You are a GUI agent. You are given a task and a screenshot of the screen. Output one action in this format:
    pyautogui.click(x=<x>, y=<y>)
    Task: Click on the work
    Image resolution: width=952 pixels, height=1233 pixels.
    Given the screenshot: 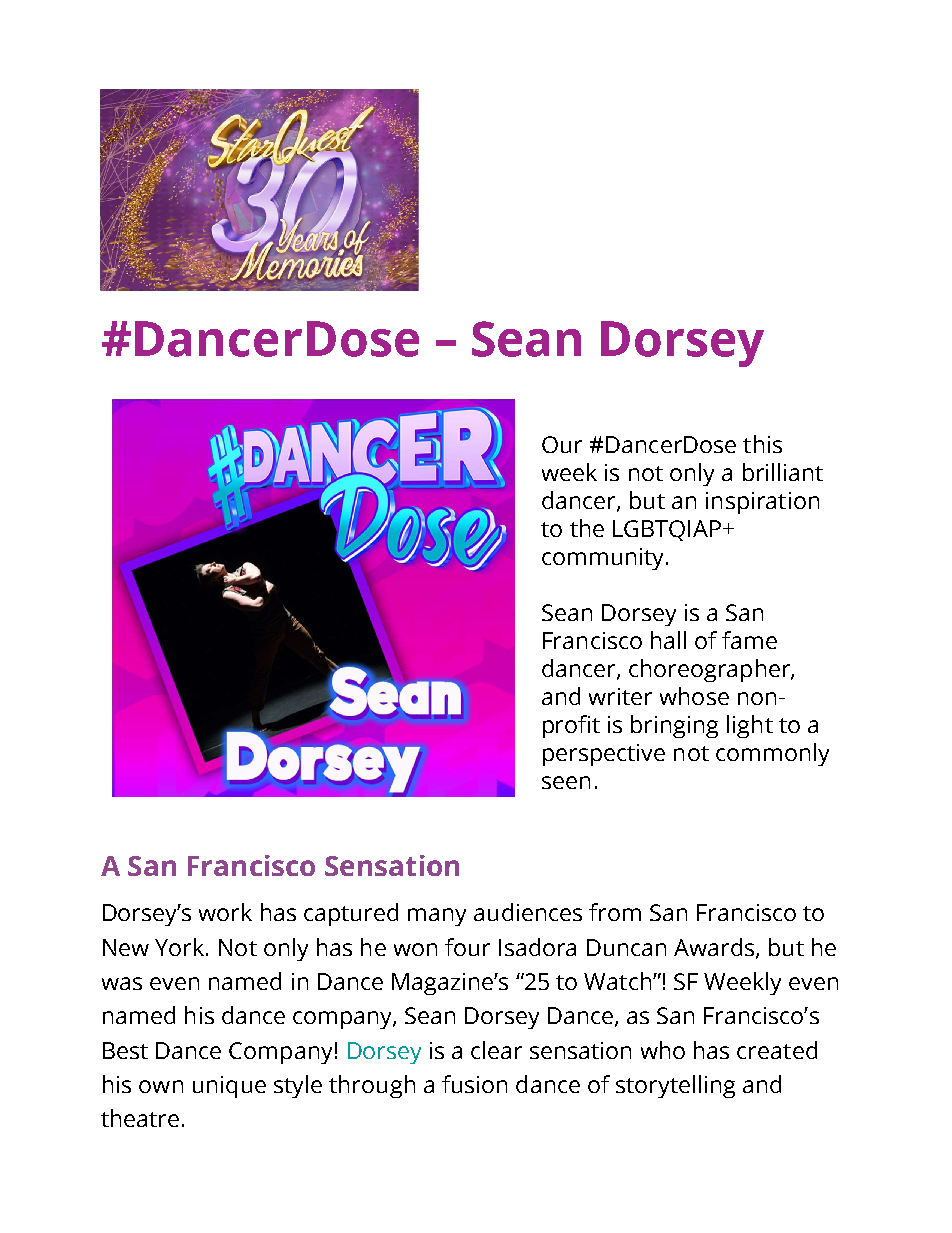 What is the action you would take?
    pyautogui.click(x=225, y=912)
